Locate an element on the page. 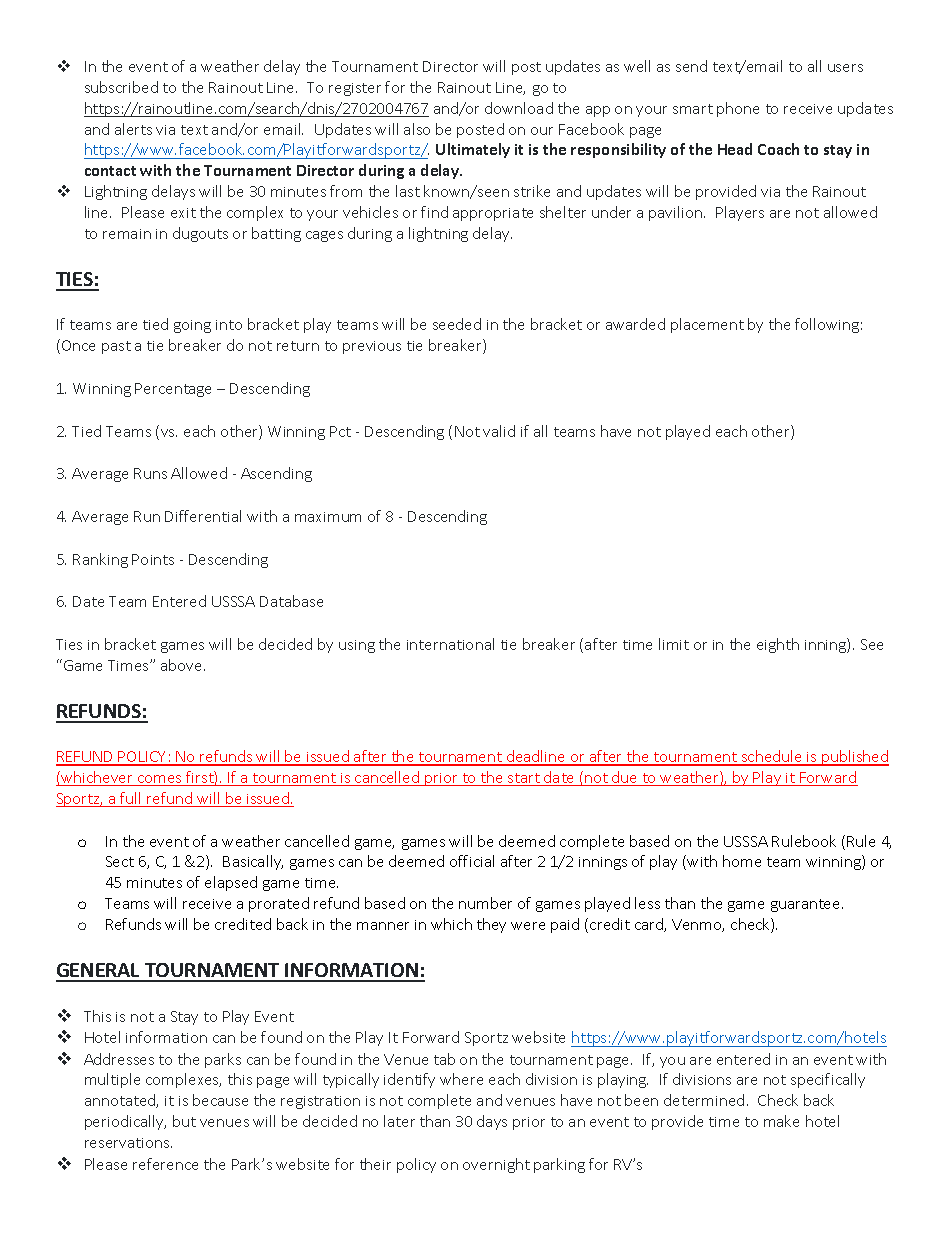 This document has width=952, height=1233. eighth is located at coordinates (778, 645).
